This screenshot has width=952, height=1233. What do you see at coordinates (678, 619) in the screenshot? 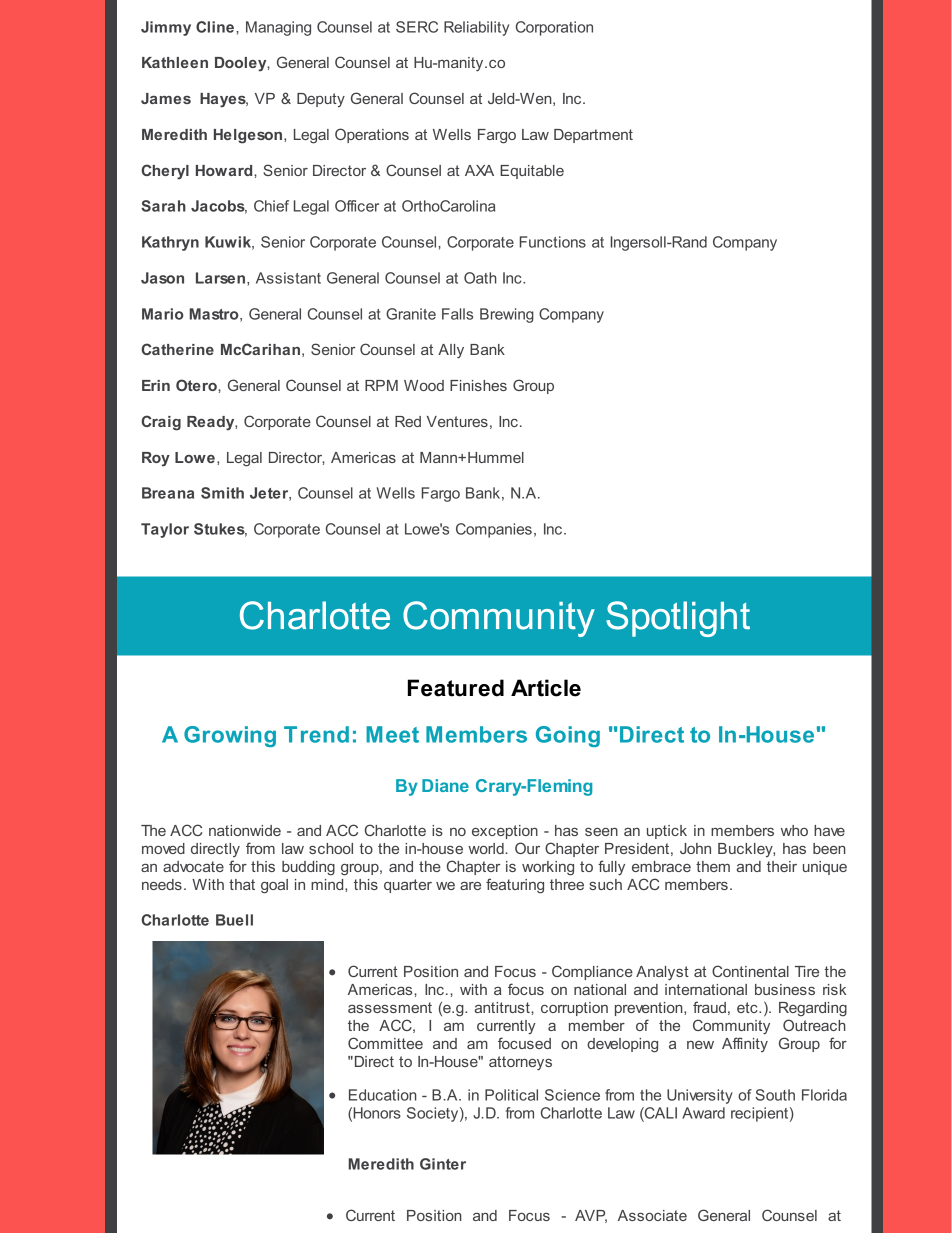
I see `Spotlight` at bounding box center [678, 619].
